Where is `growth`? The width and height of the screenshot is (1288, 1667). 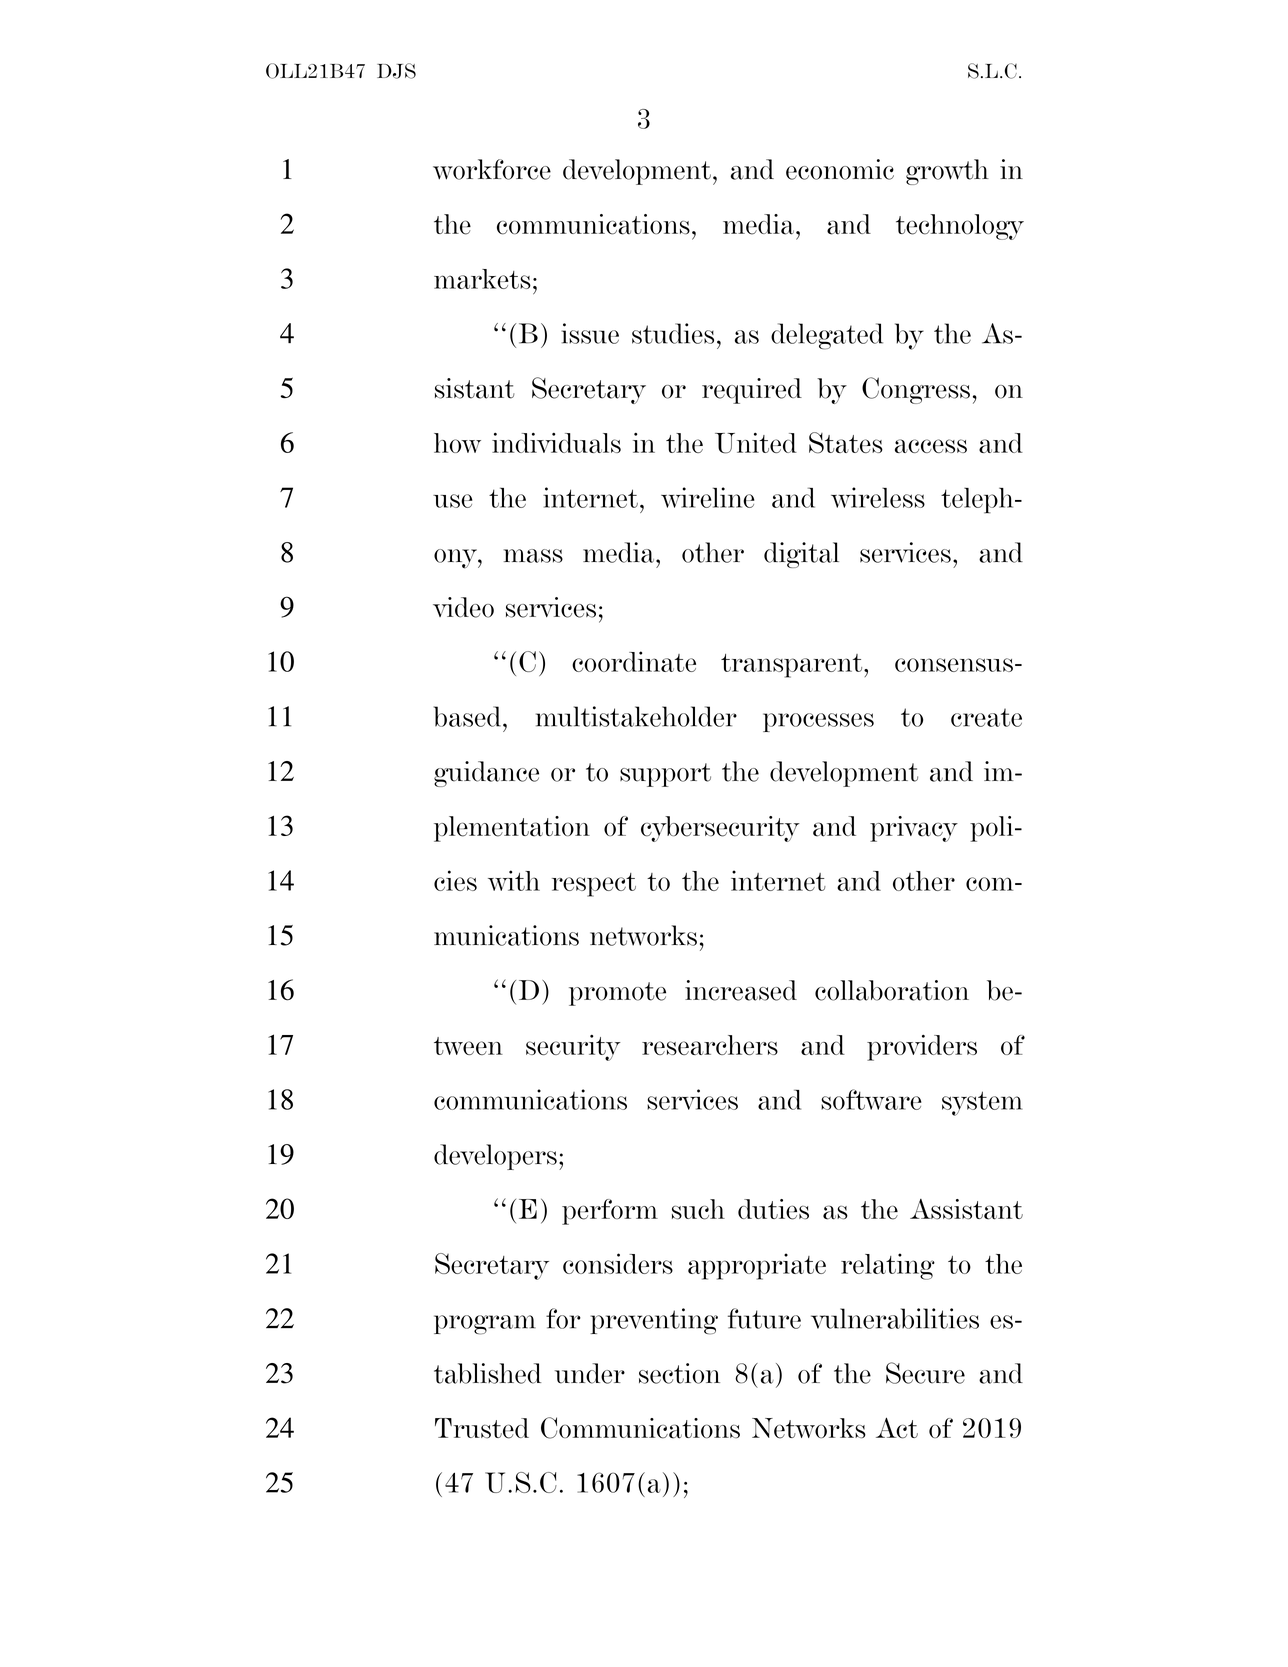 growth is located at coordinates (947, 172).
